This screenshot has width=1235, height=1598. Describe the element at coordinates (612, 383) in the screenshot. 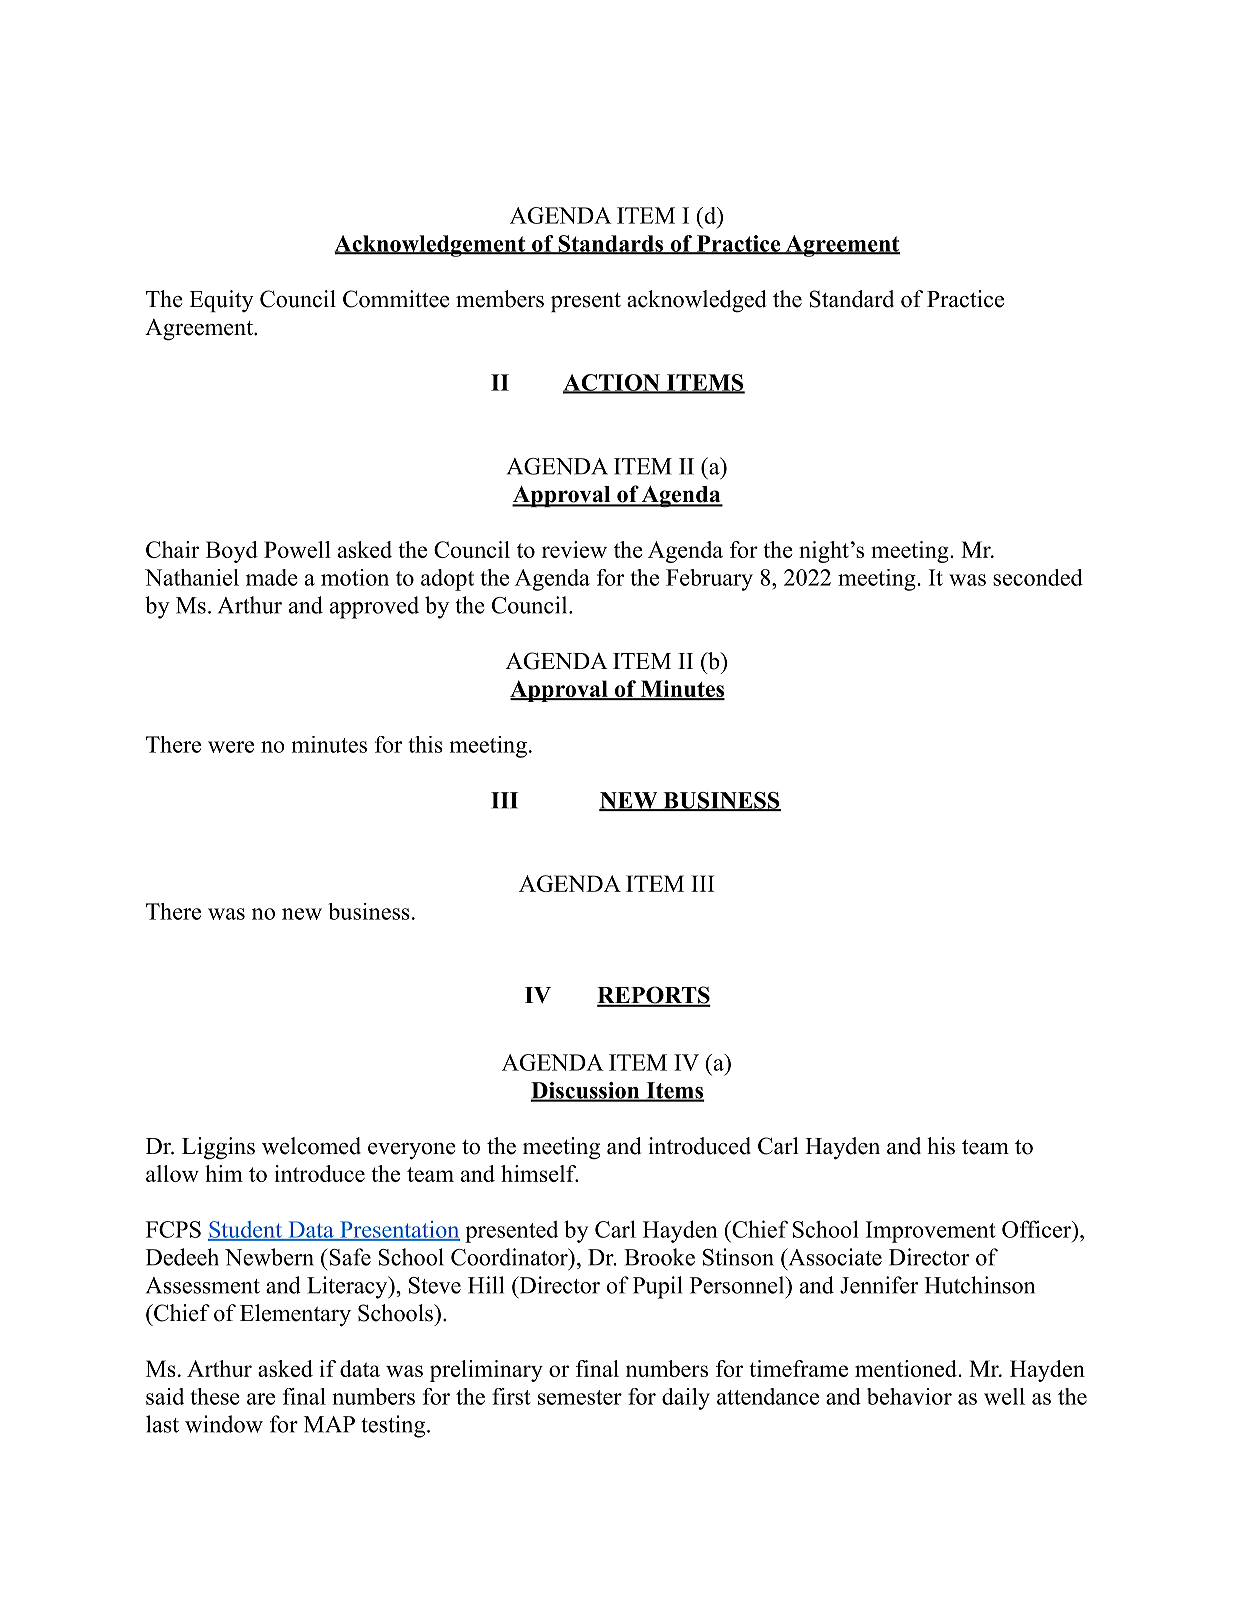

I see `ACTION` at that location.
